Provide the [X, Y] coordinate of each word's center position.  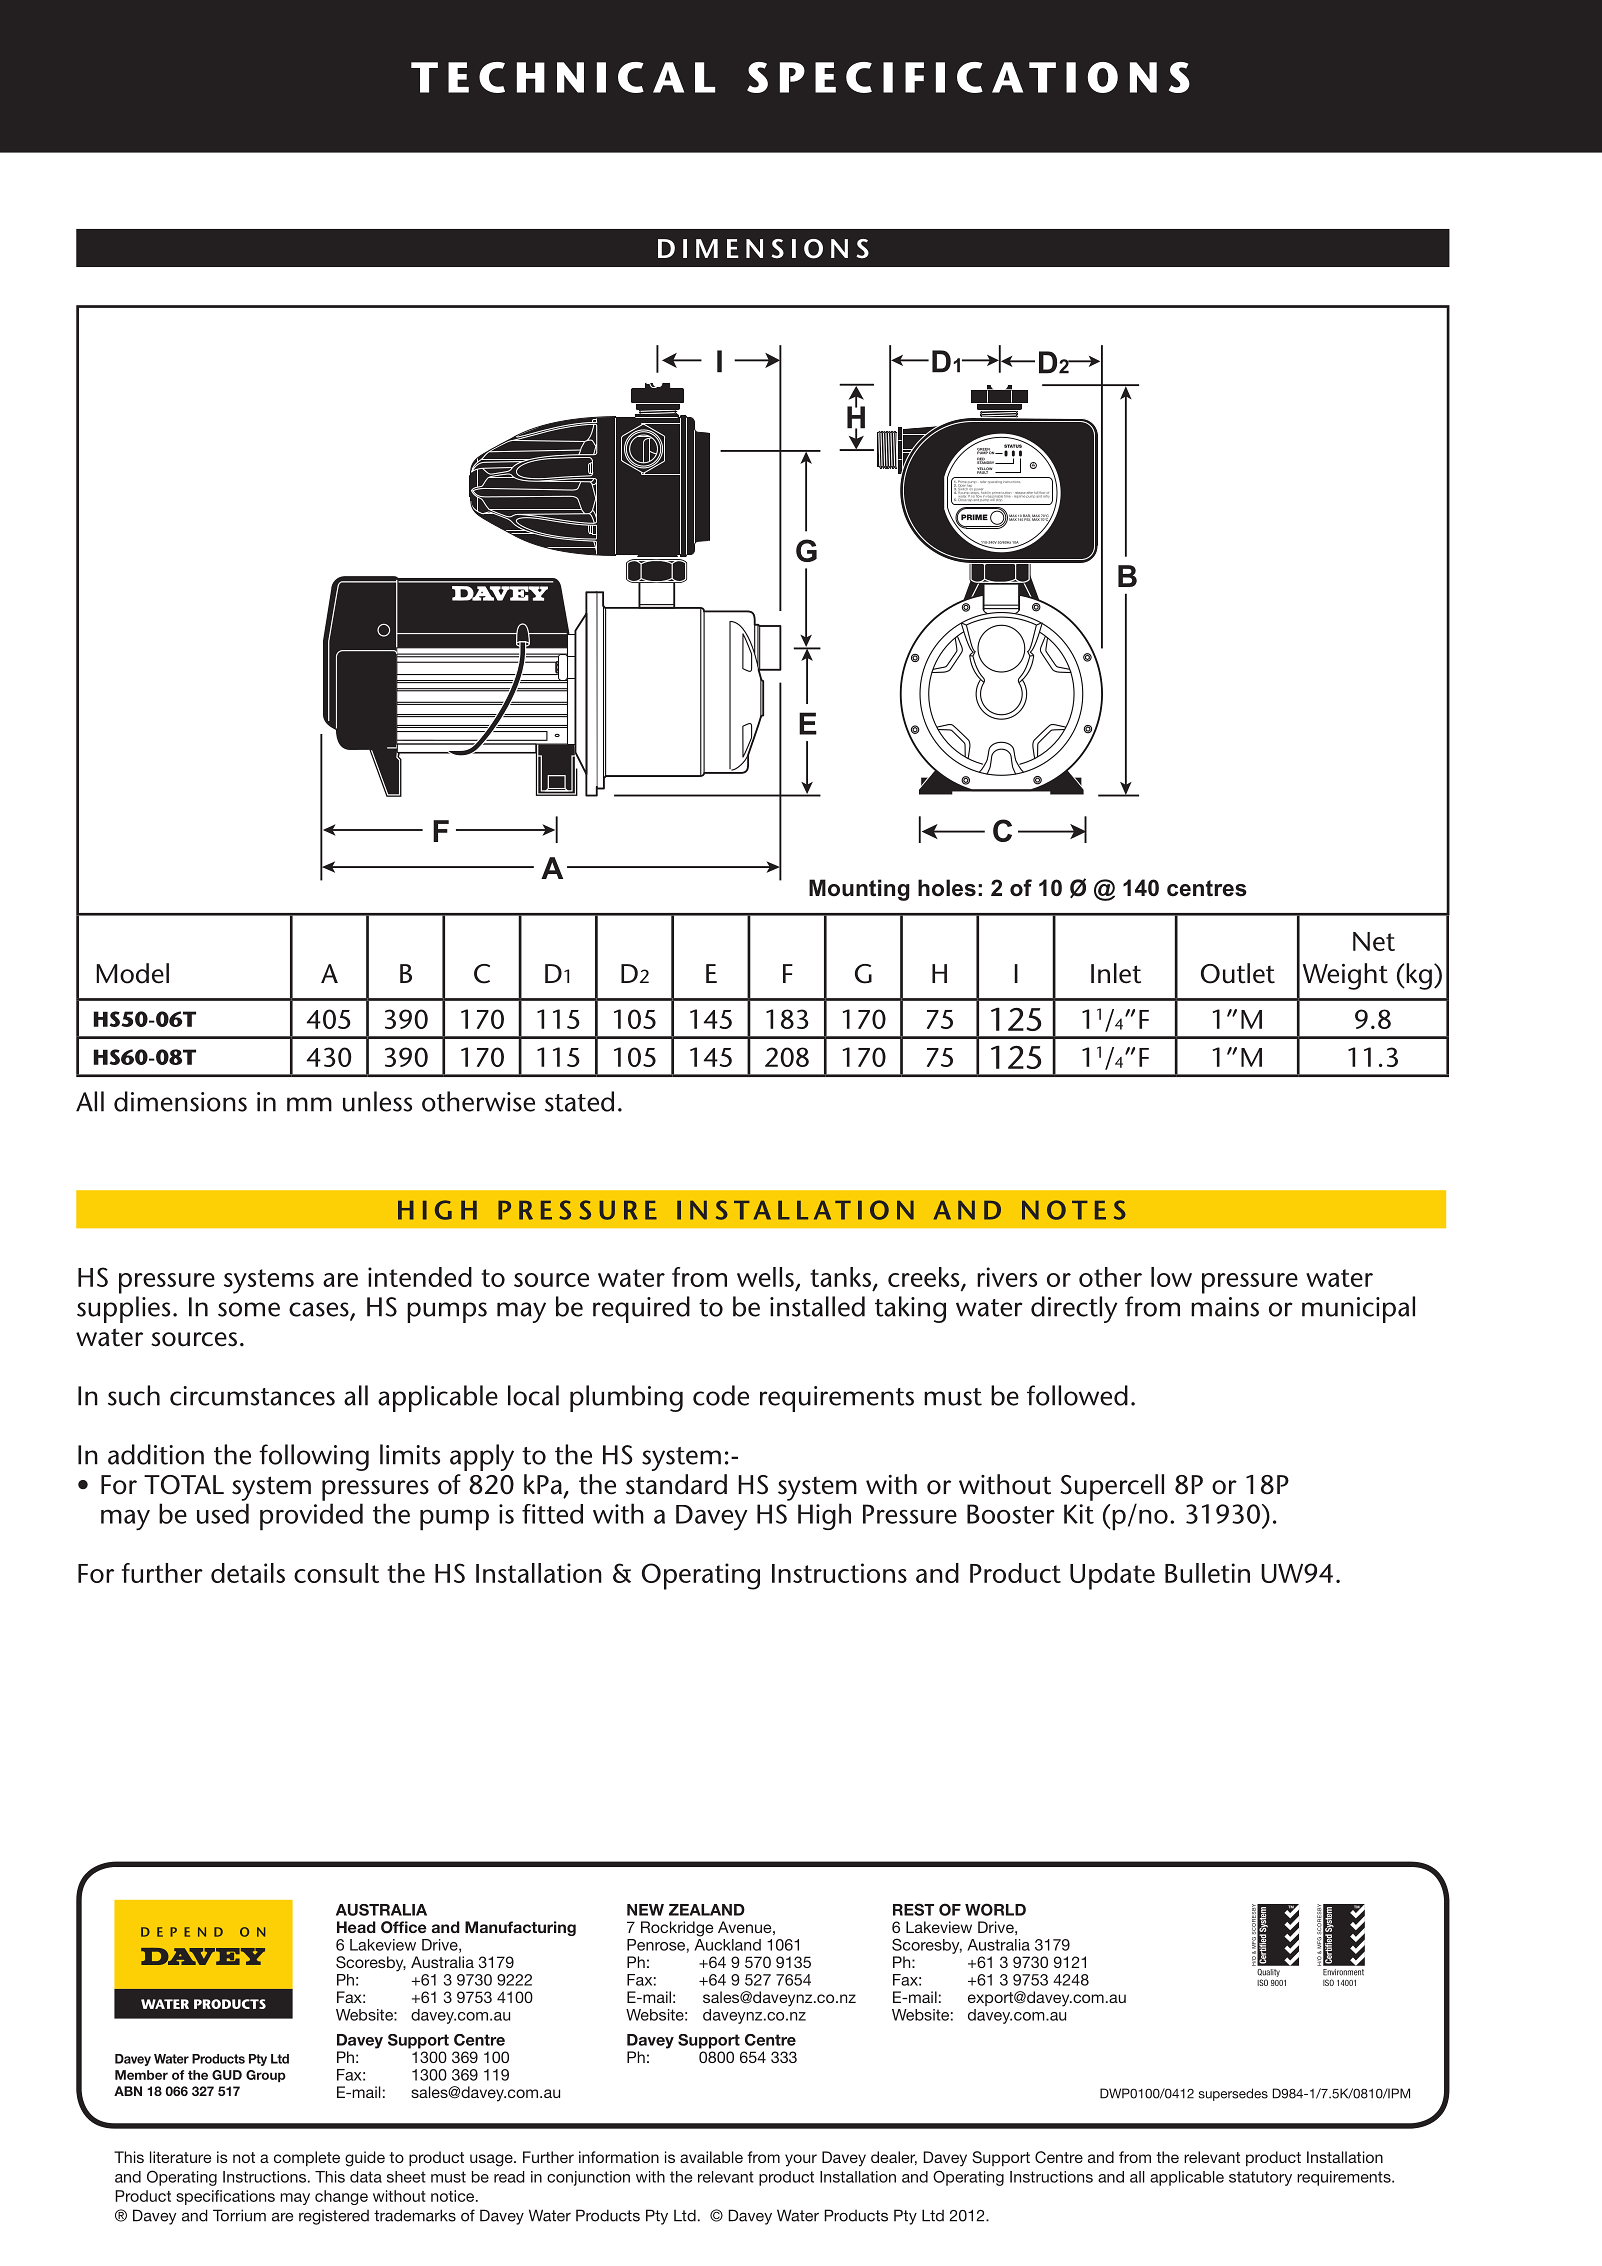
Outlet [1238, 973]
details [248, 1573]
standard [676, 1484]
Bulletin [1207, 1573]
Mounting [859, 890]
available [711, 2157]
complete [307, 2158]
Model [132, 973]
